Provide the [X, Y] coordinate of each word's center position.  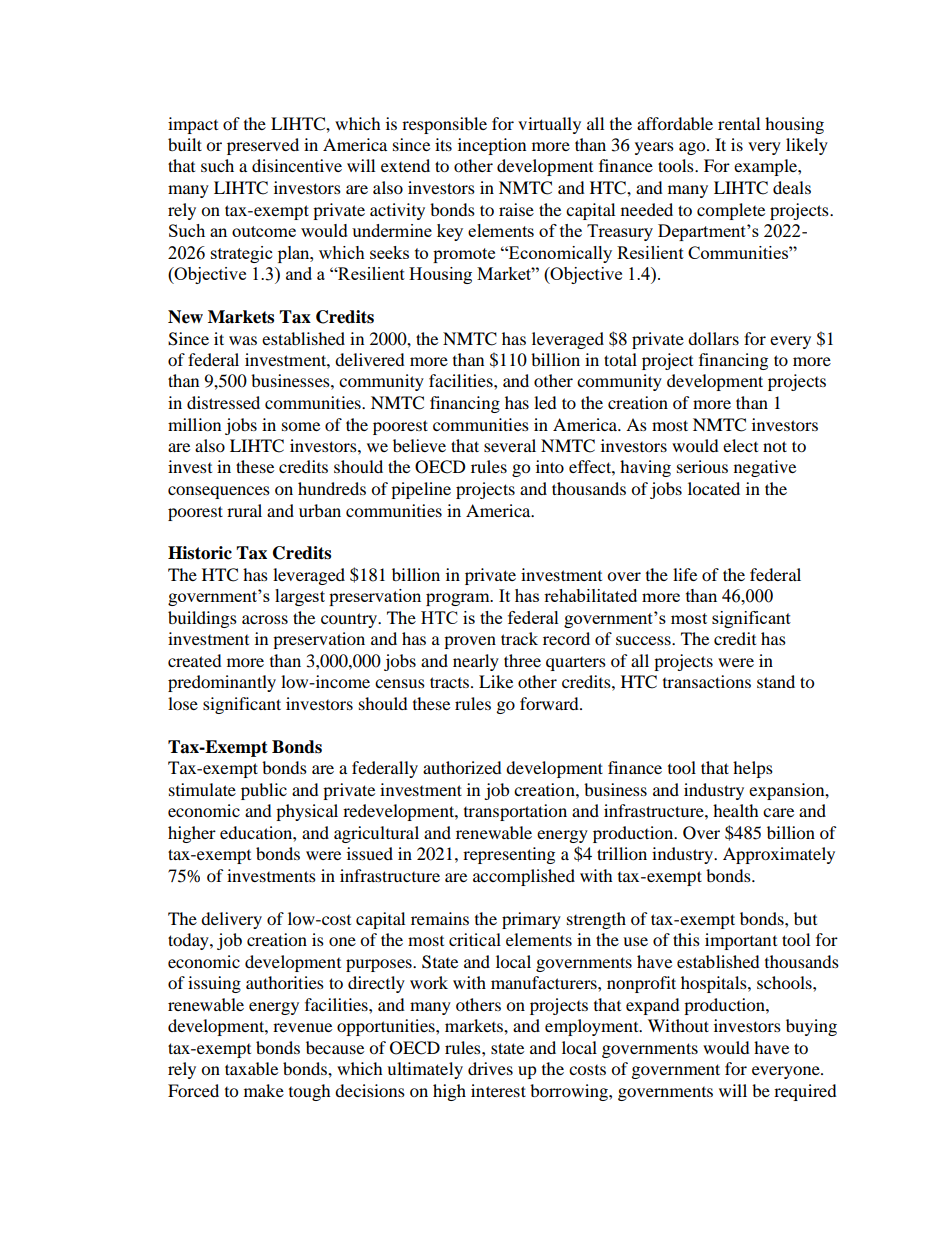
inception [492, 146]
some [301, 426]
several [510, 445]
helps [753, 769]
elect [740, 445]
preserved [263, 146]
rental [739, 123]
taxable [251, 1068]
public [264, 791]
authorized [462, 767]
